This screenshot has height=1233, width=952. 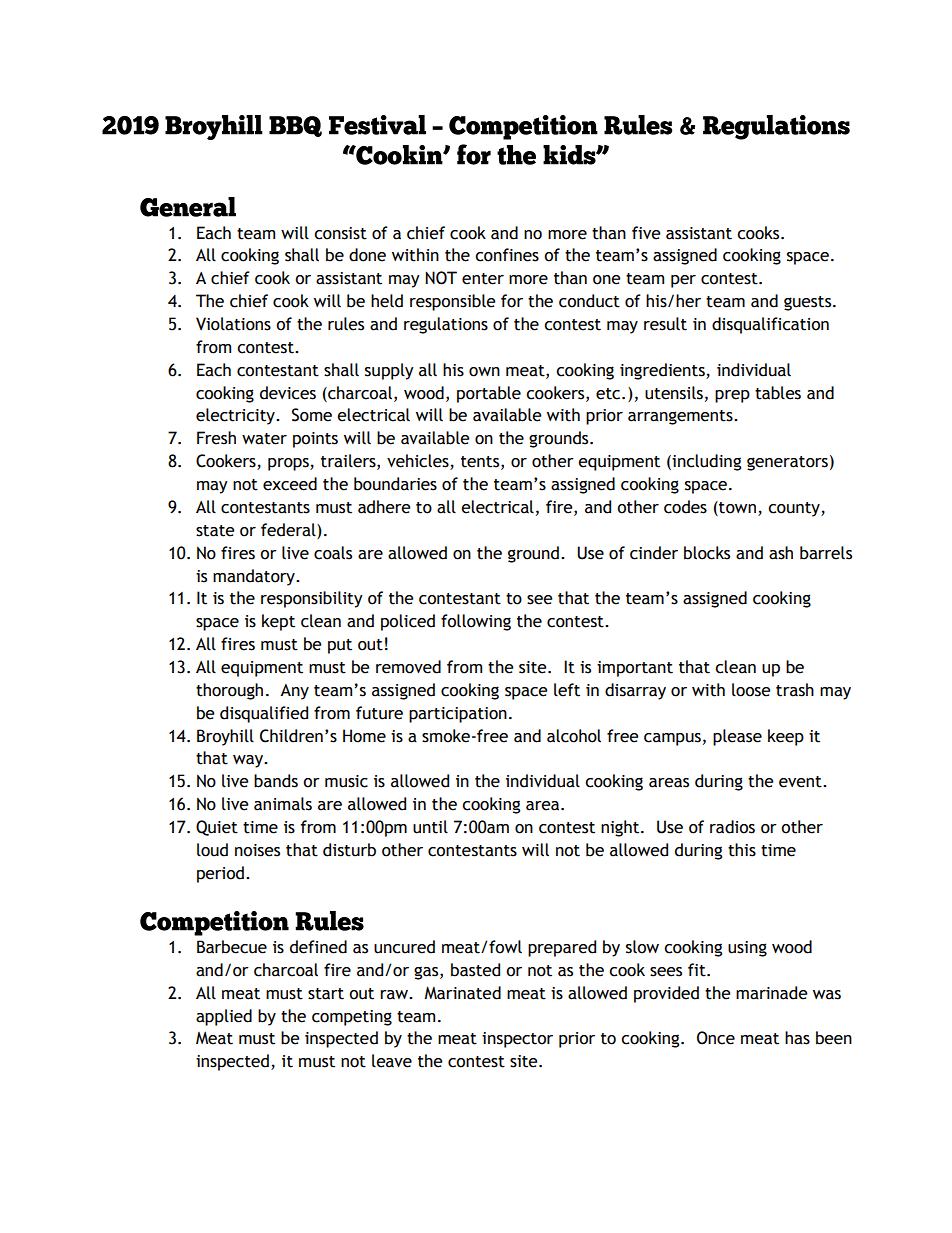 I want to click on inspector, so click(x=517, y=1040).
